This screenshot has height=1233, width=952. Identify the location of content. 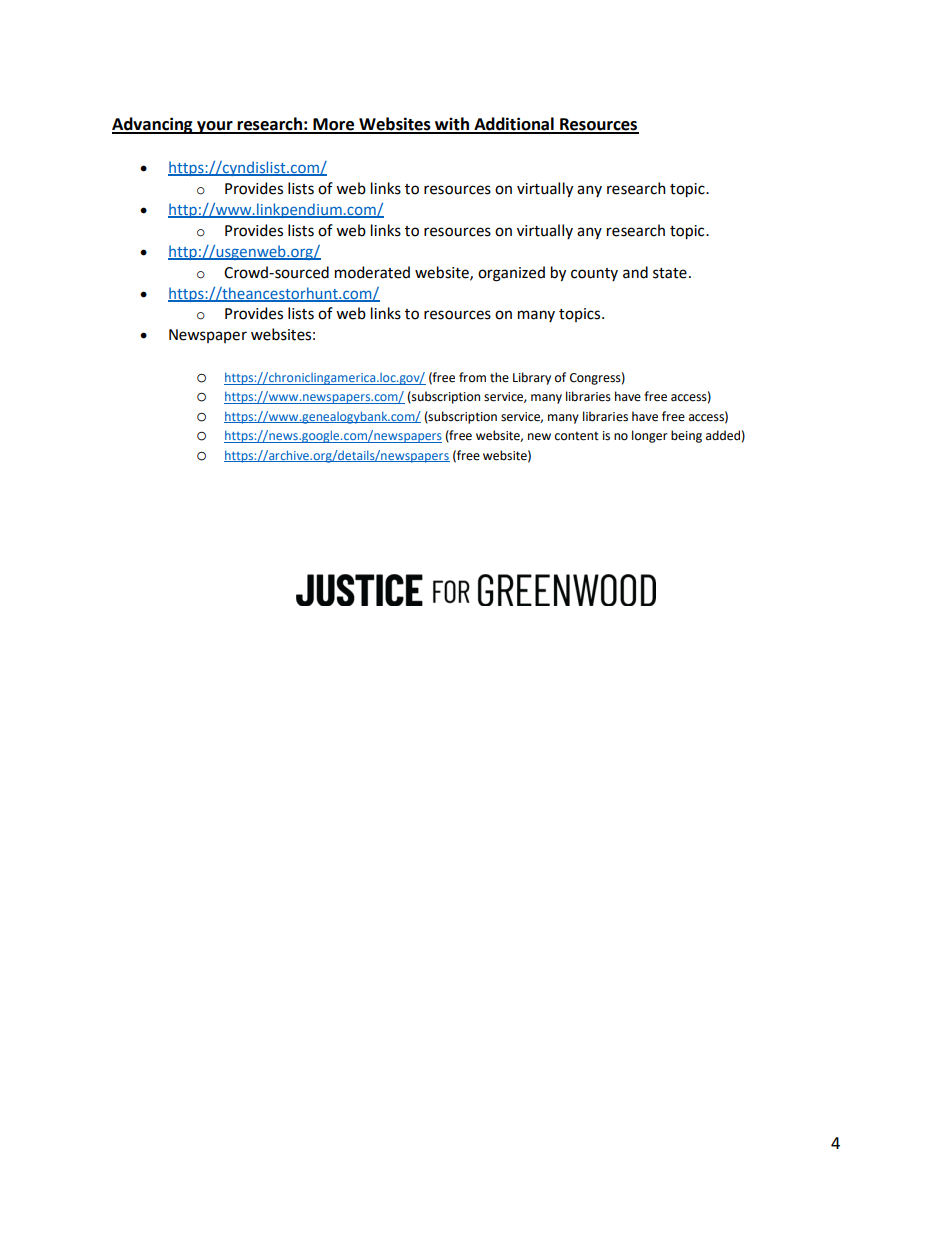
(577, 436).
